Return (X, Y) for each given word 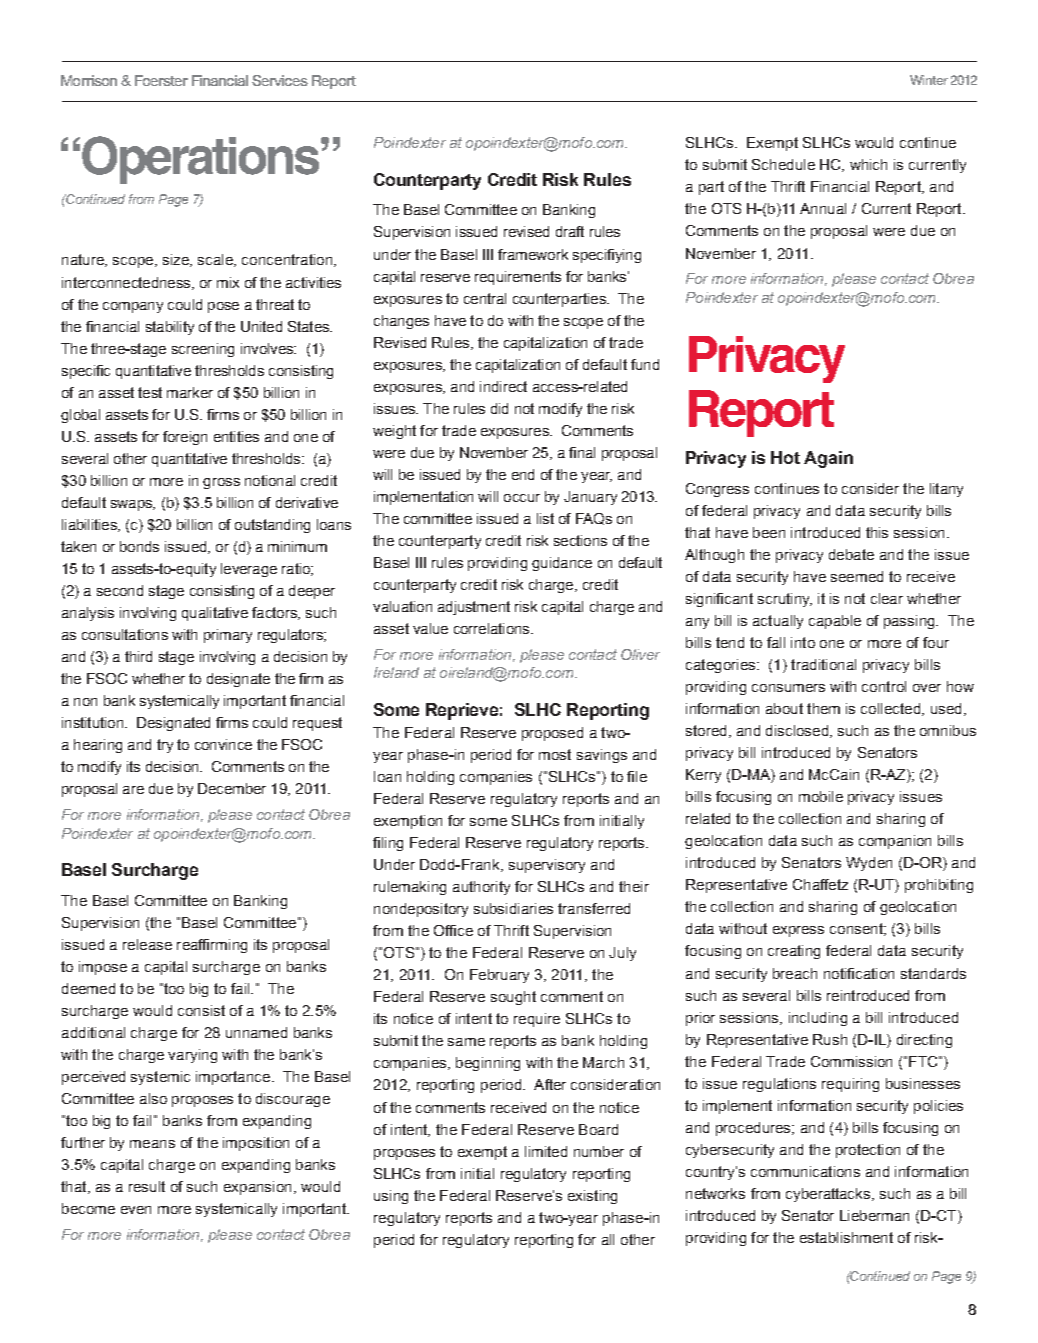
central (485, 298)
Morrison (89, 80)
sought (513, 998)
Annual (823, 208)
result (147, 1186)
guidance (562, 564)
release (147, 944)
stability (170, 328)
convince (223, 744)
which (868, 164)
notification (859, 973)
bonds (139, 546)
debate (851, 554)
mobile (821, 796)
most (555, 754)
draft (570, 231)
